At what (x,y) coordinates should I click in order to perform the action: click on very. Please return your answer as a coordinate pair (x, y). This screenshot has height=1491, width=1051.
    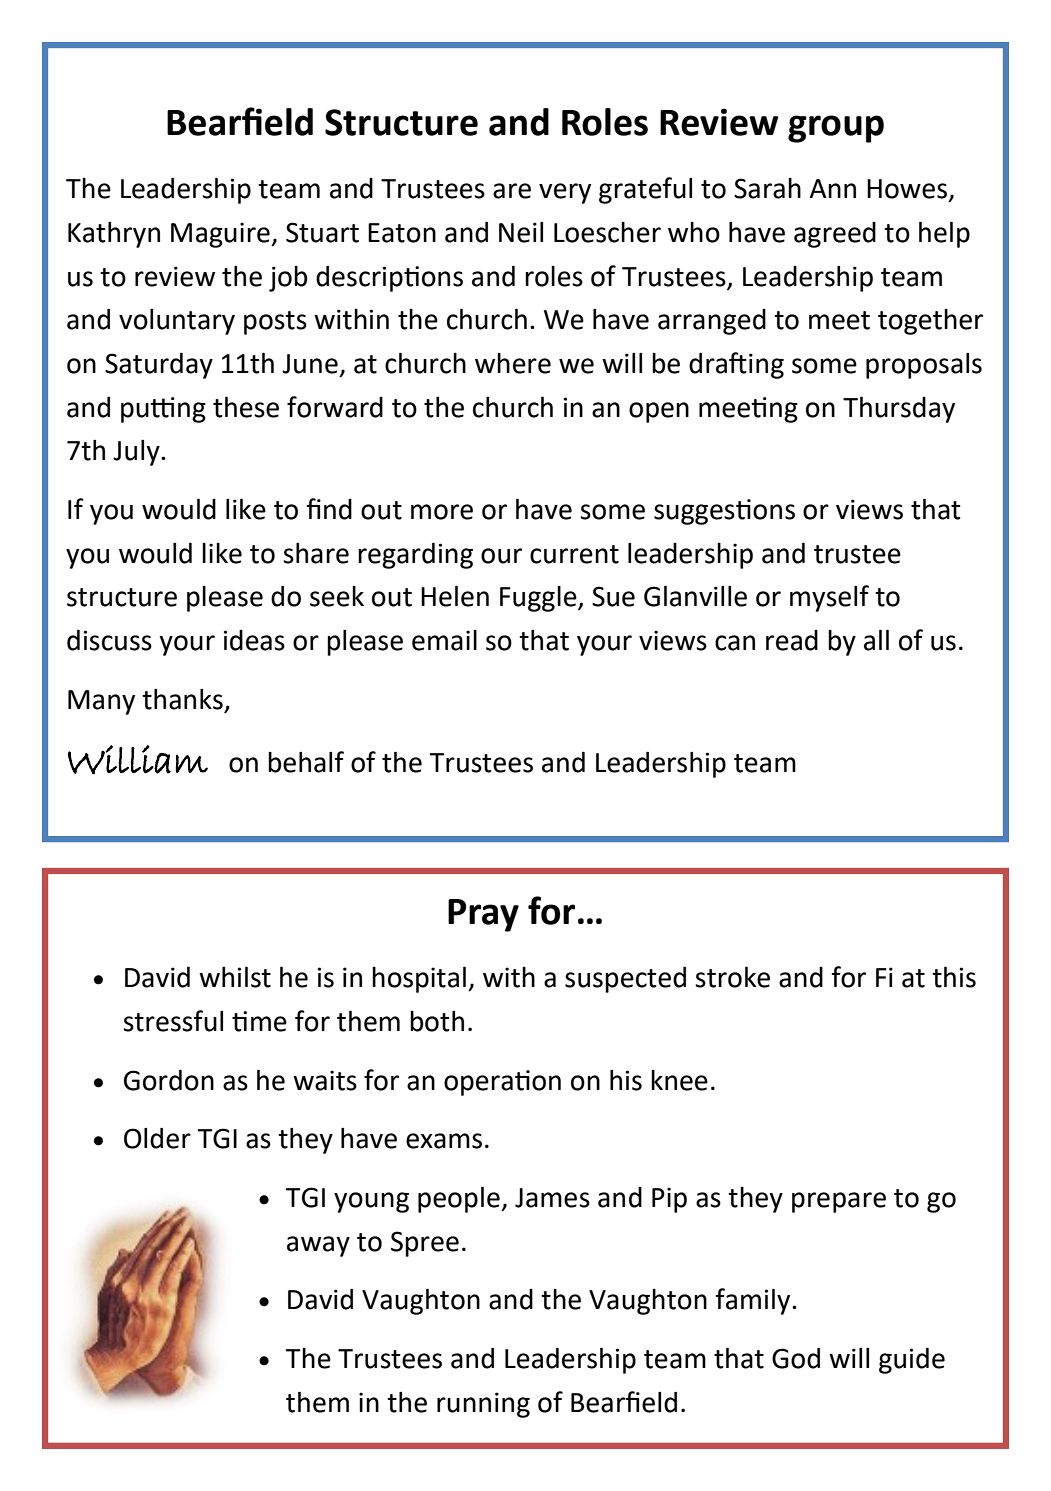
    Looking at the image, I should click on (565, 193).
